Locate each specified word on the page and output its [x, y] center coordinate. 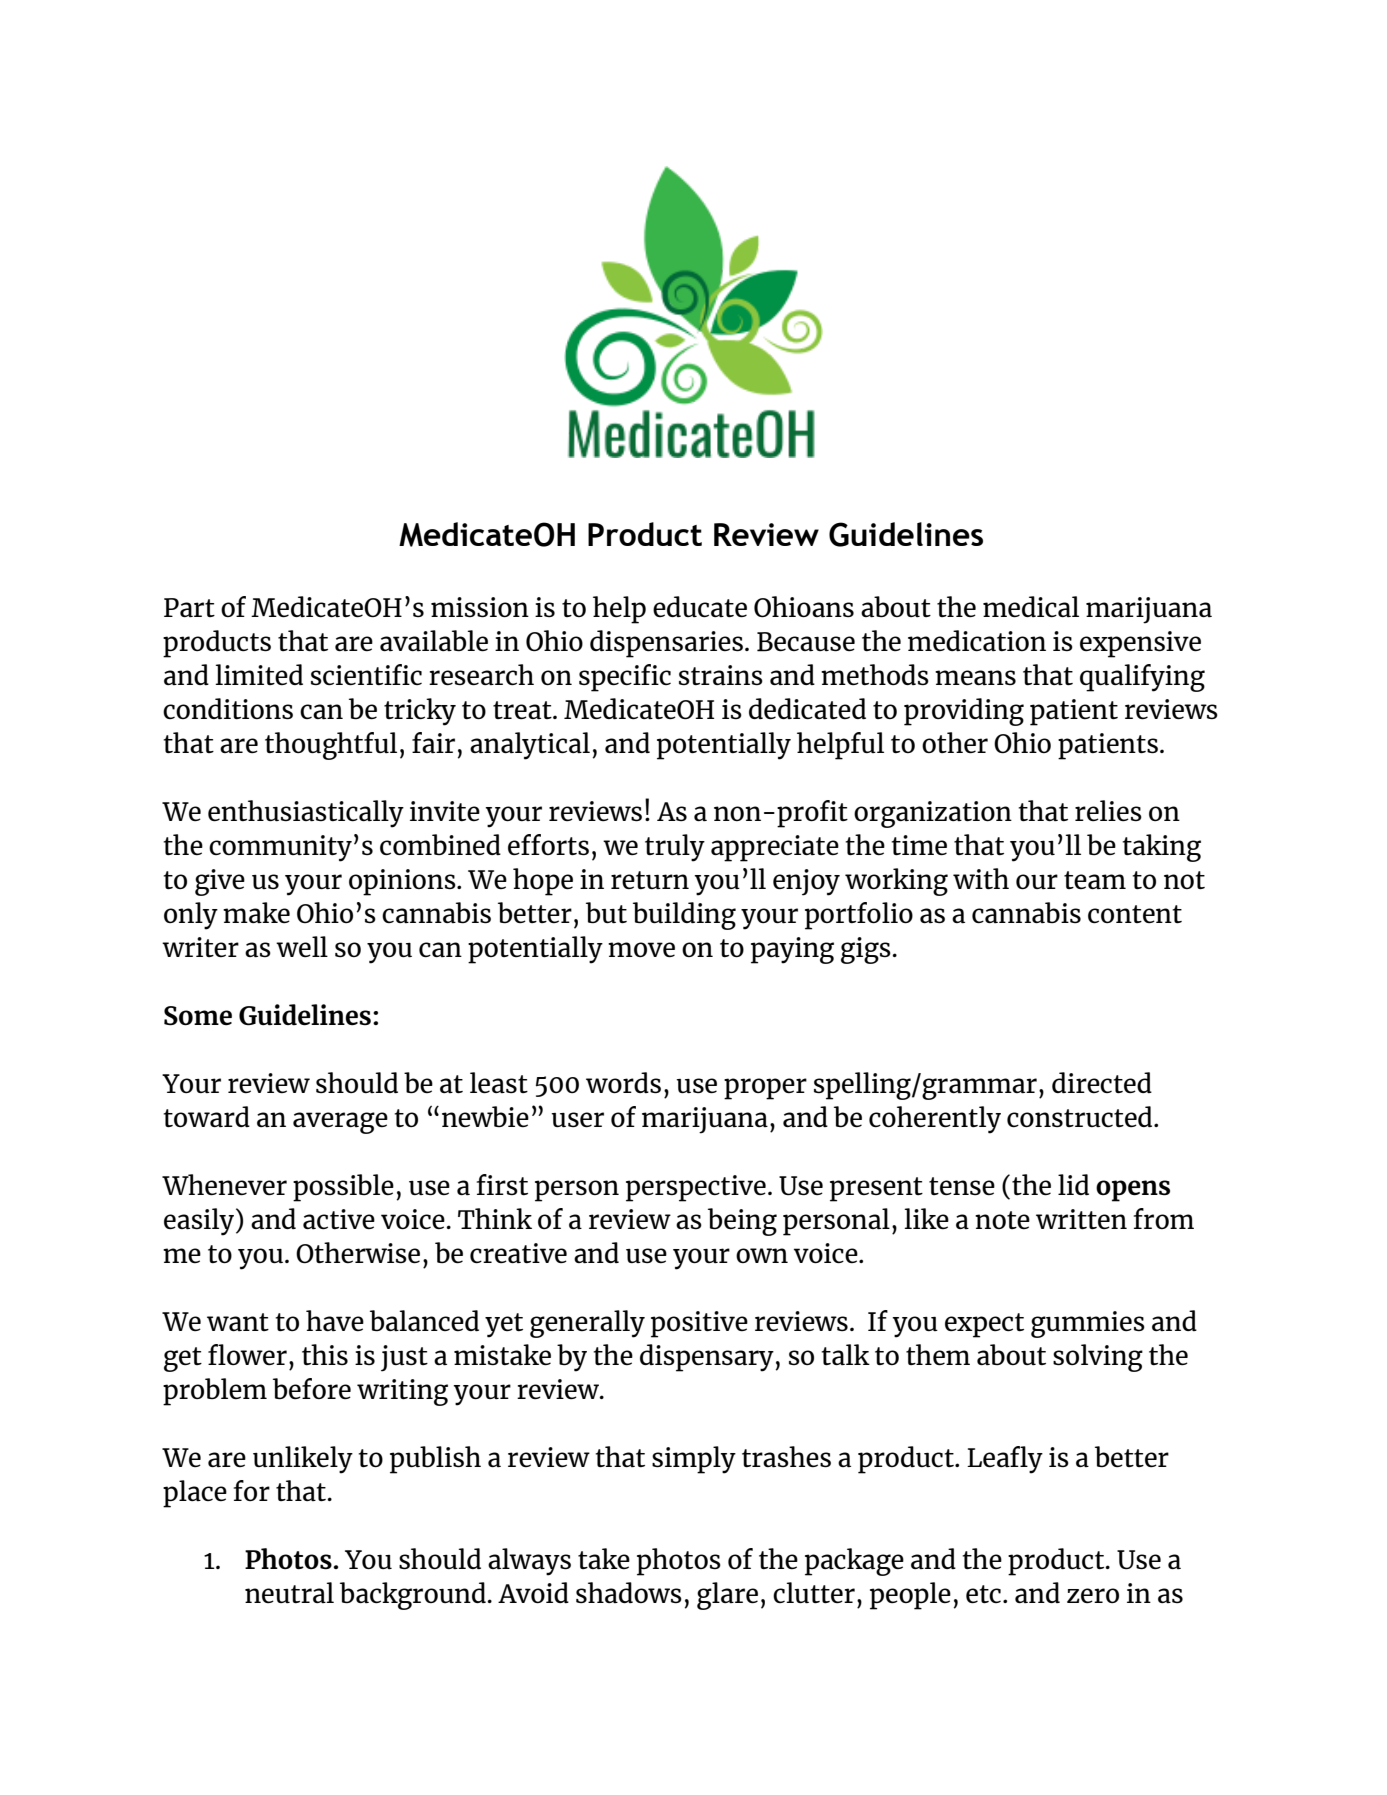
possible [343, 1188]
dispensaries [666, 644]
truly [675, 848]
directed [1102, 1082]
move [641, 950]
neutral [289, 1592]
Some [198, 1016]
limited [259, 674]
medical [1031, 607]
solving [1098, 1358]
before [312, 1389]
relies [1108, 810]
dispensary [707, 1358]
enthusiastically [306, 814]
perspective [696, 1188]
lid [1073, 1184]
